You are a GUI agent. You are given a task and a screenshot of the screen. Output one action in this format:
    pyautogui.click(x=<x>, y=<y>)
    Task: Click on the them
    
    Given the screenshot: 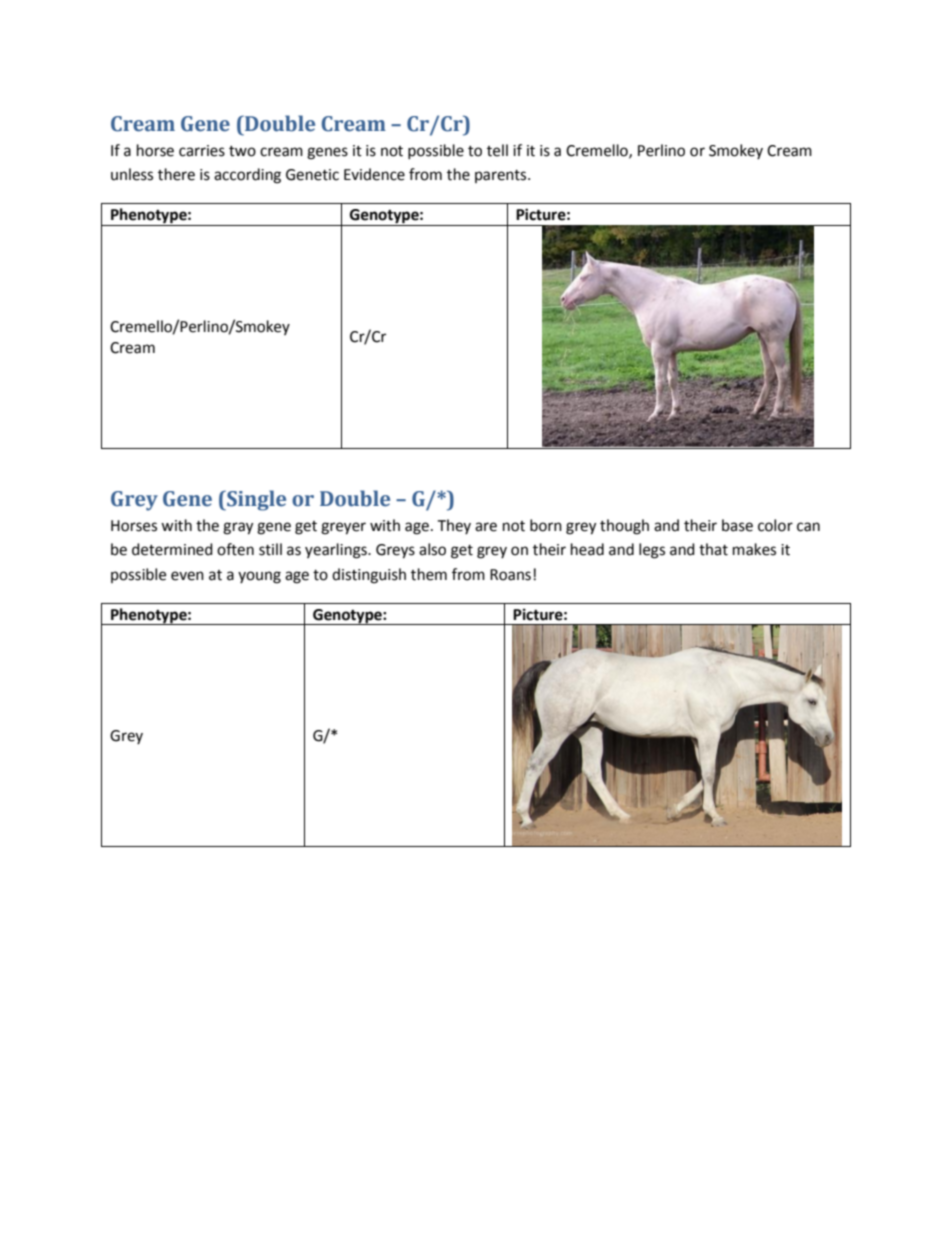 What is the action you would take?
    pyautogui.click(x=429, y=574)
